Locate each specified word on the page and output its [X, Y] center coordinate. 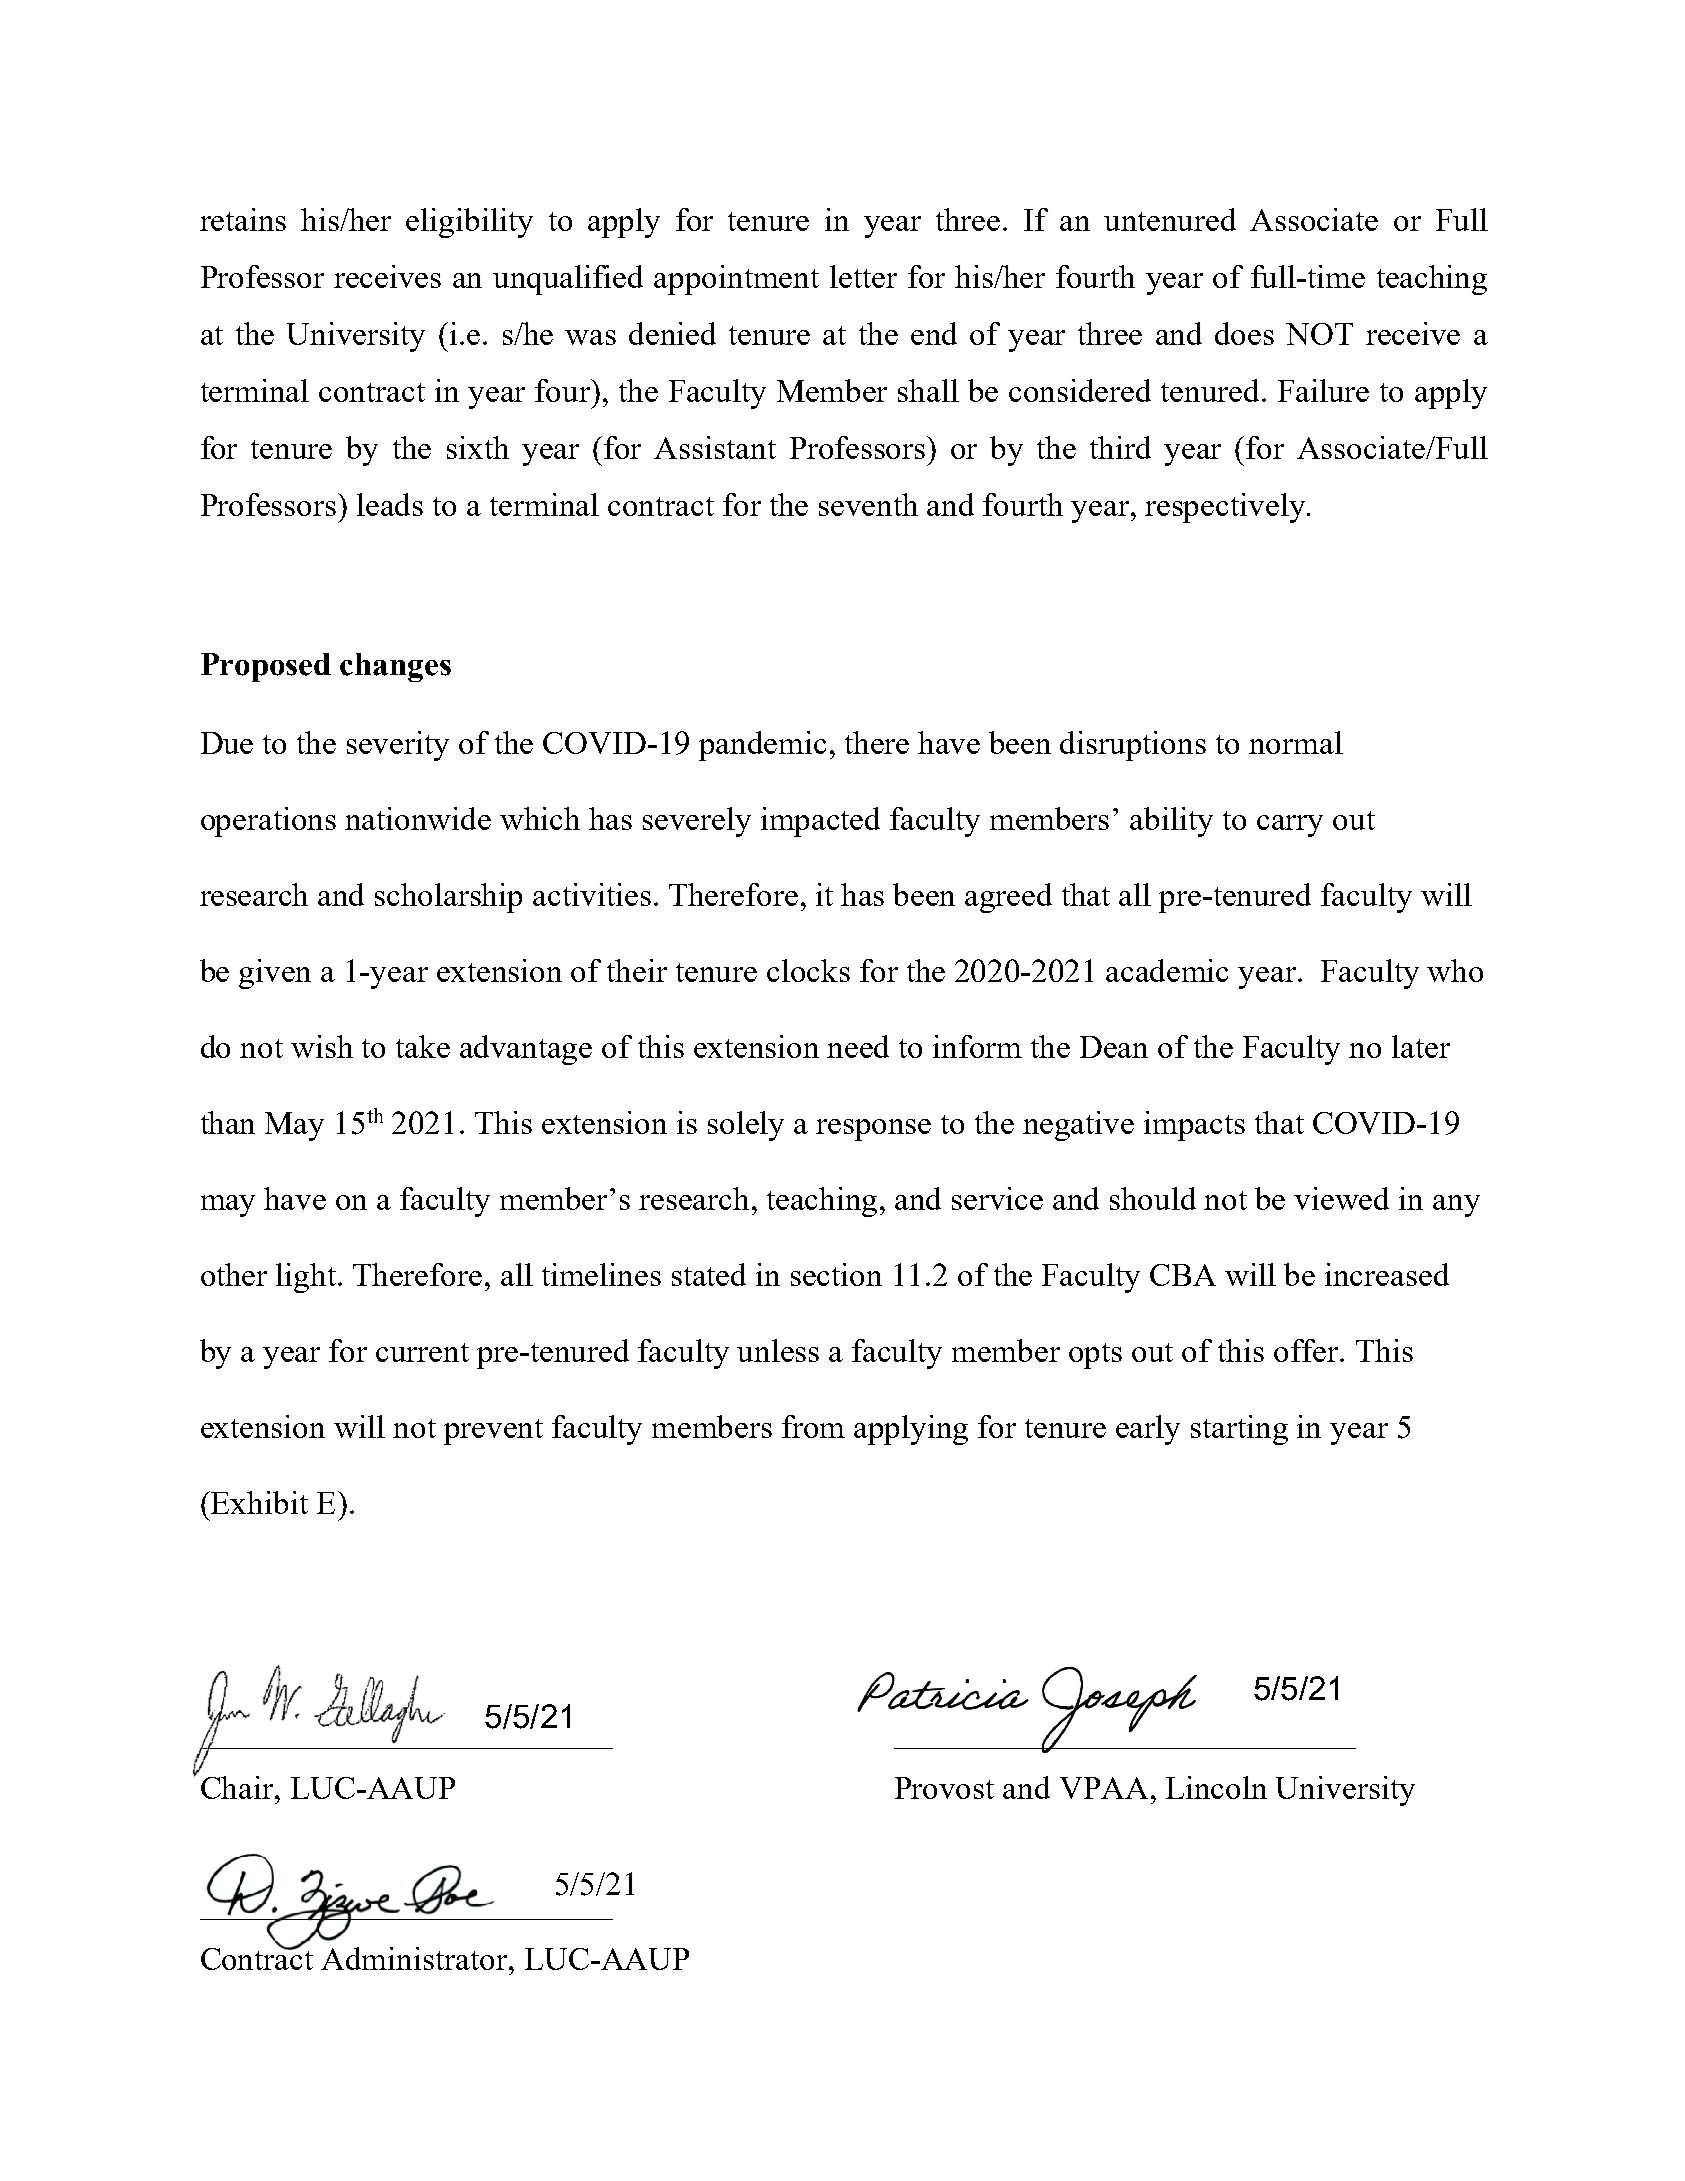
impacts [1194, 1126]
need [858, 1046]
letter [863, 276]
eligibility [469, 223]
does [1244, 333]
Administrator [415, 1958]
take [423, 1046]
